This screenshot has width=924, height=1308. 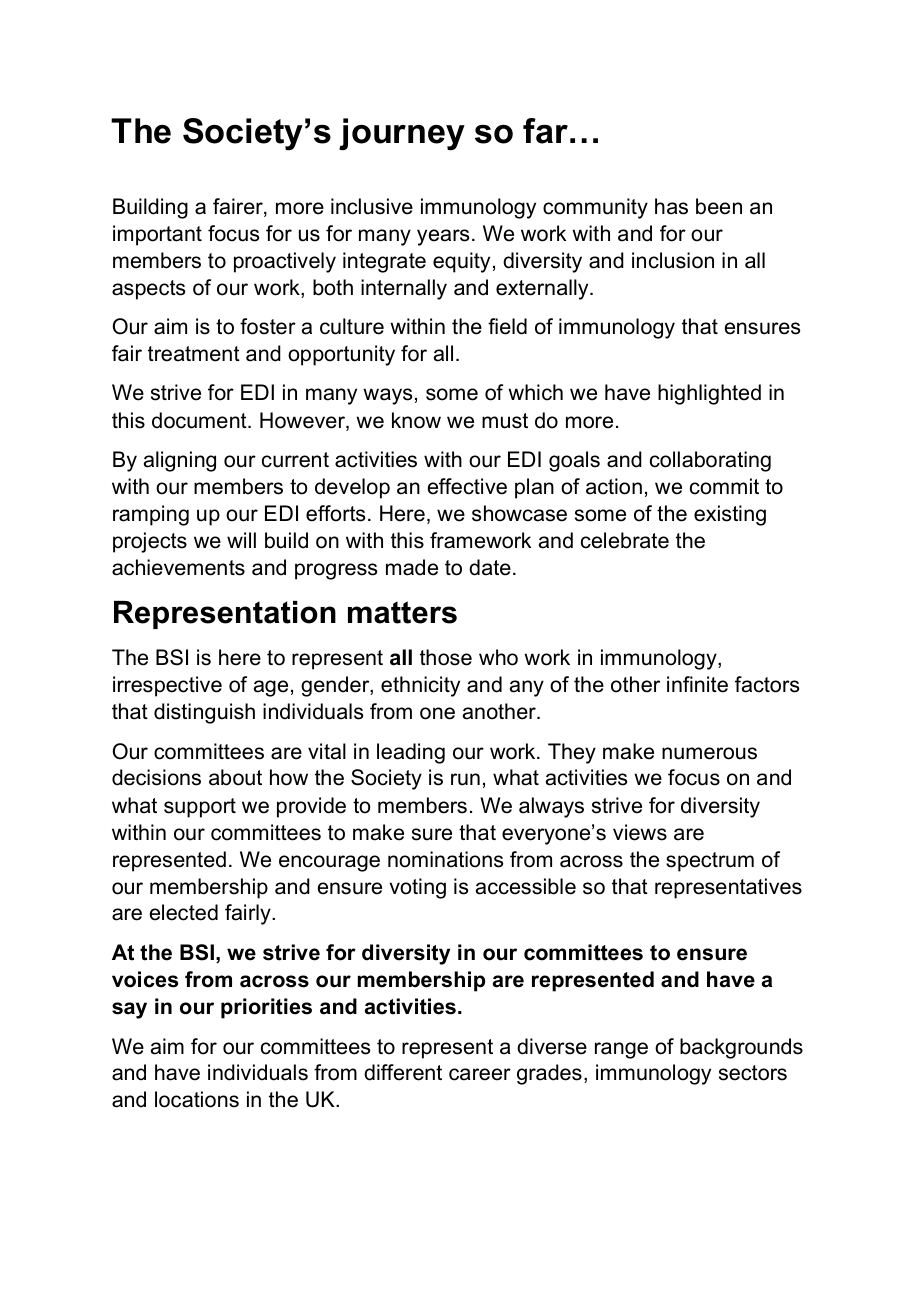 What do you see at coordinates (671, 206) in the screenshot?
I see `has` at bounding box center [671, 206].
